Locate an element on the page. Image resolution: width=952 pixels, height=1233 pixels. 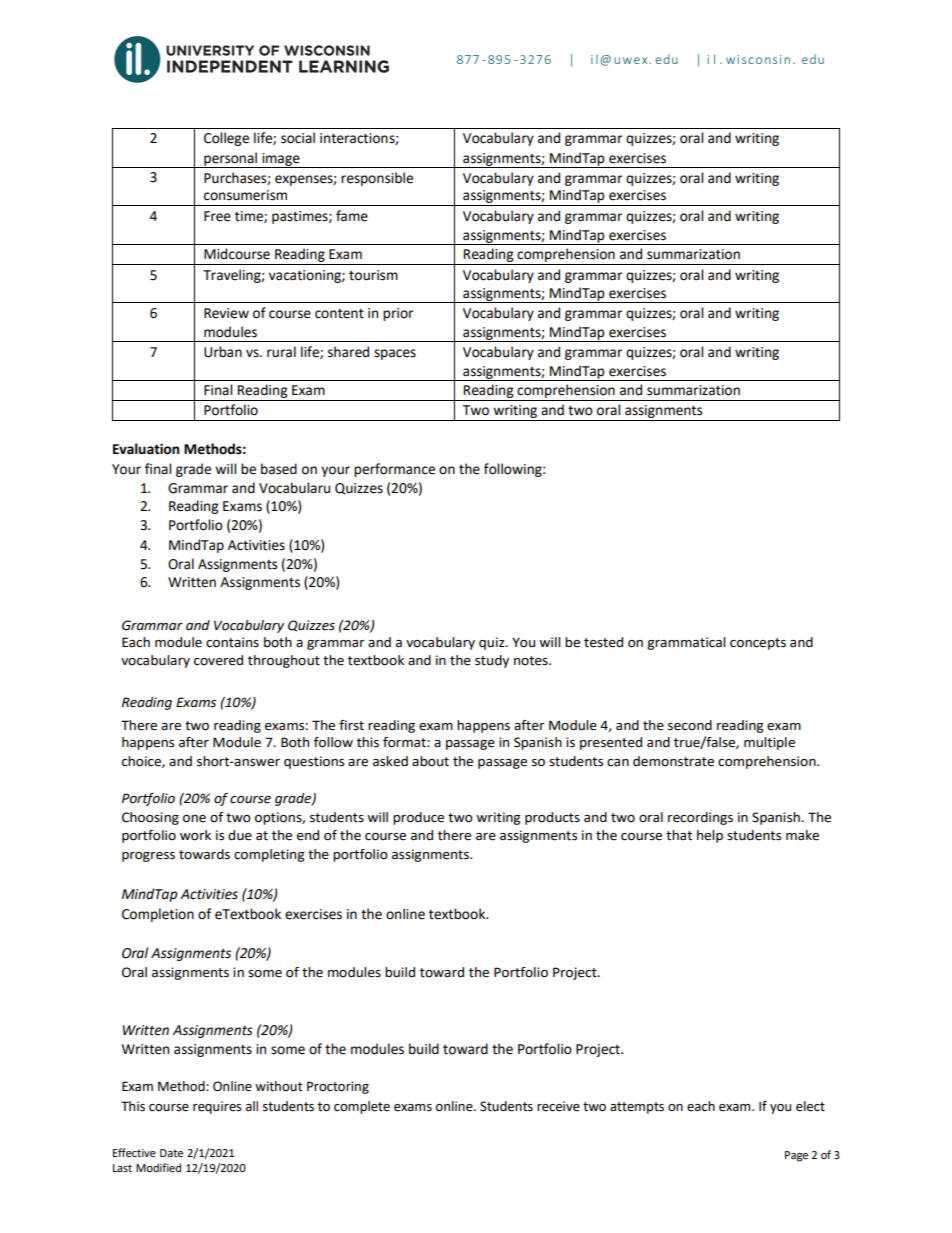
receive is located at coordinates (558, 1106).
